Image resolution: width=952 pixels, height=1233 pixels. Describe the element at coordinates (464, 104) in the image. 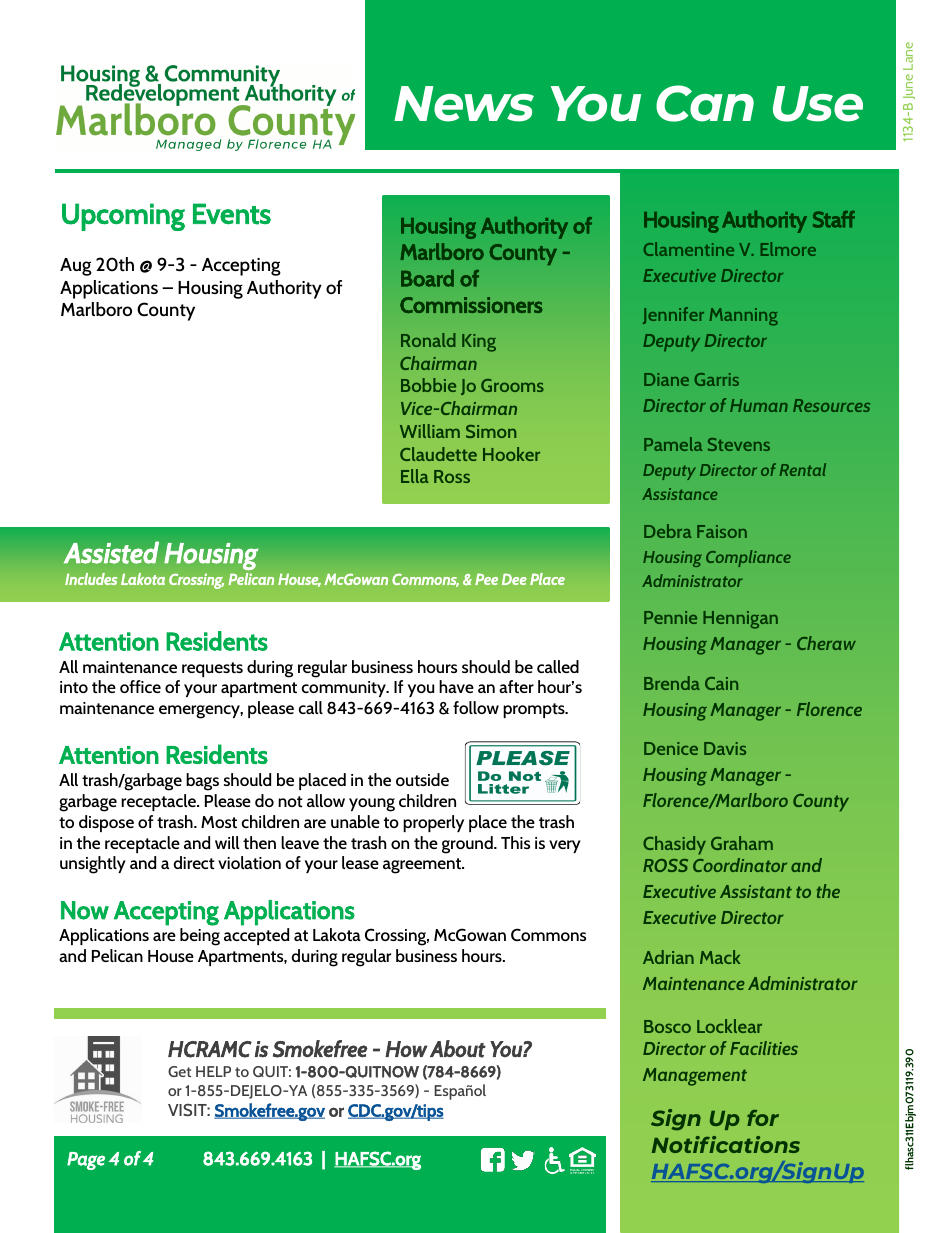

I see `News` at that location.
